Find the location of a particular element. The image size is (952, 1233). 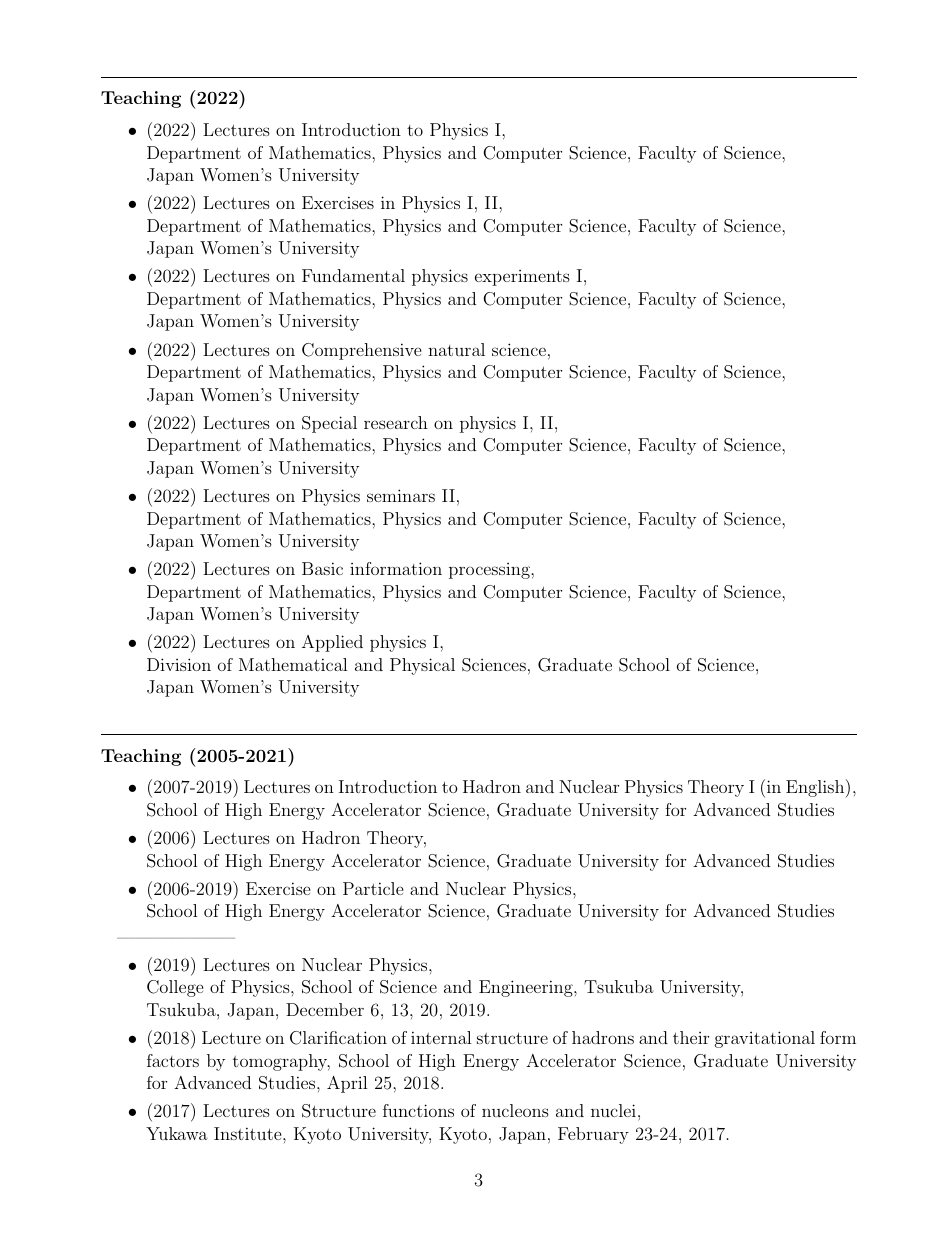

Institute is located at coordinates (249, 1133).
